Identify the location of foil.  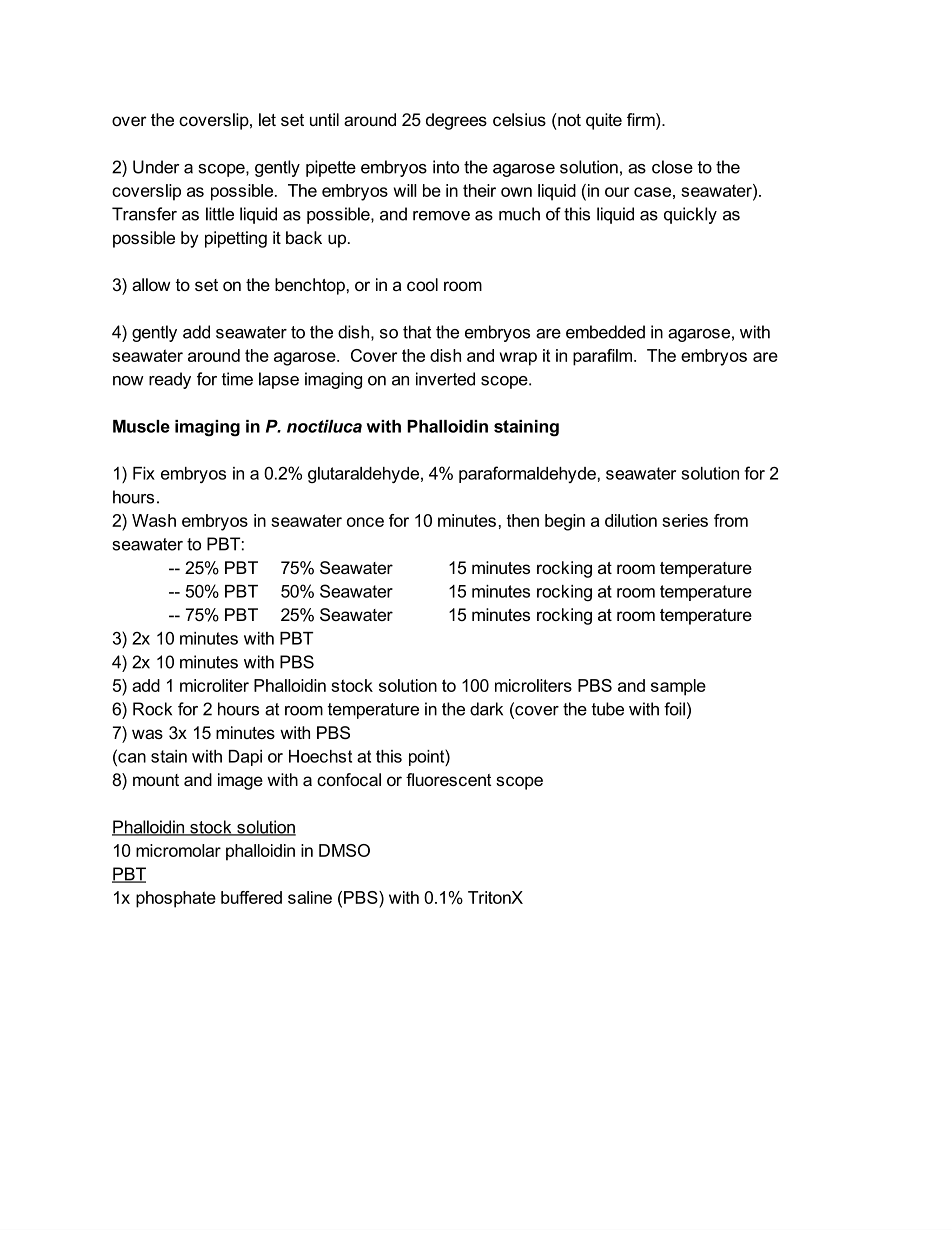
(674, 709).
